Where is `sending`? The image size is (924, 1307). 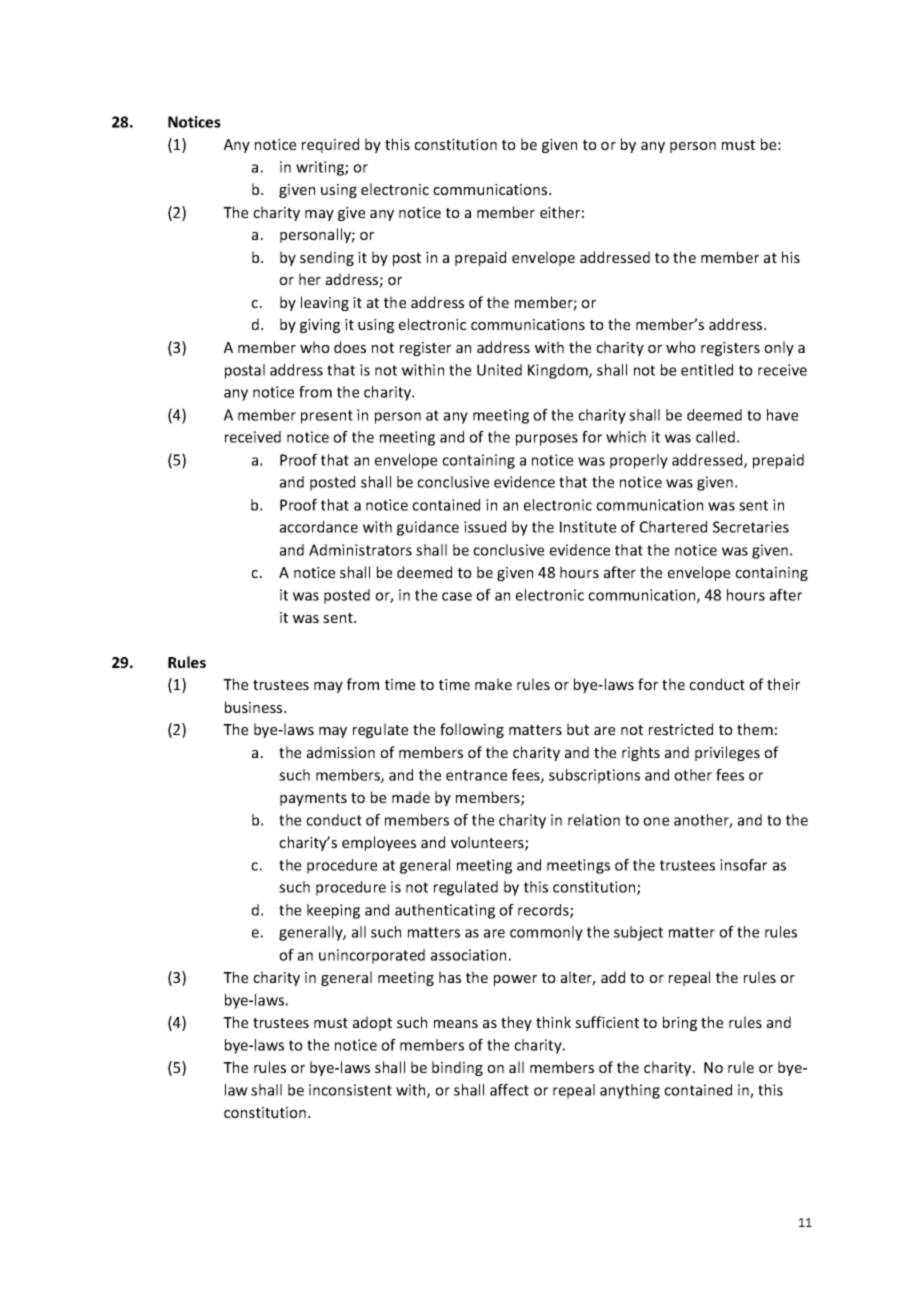 sending is located at coordinates (327, 258).
